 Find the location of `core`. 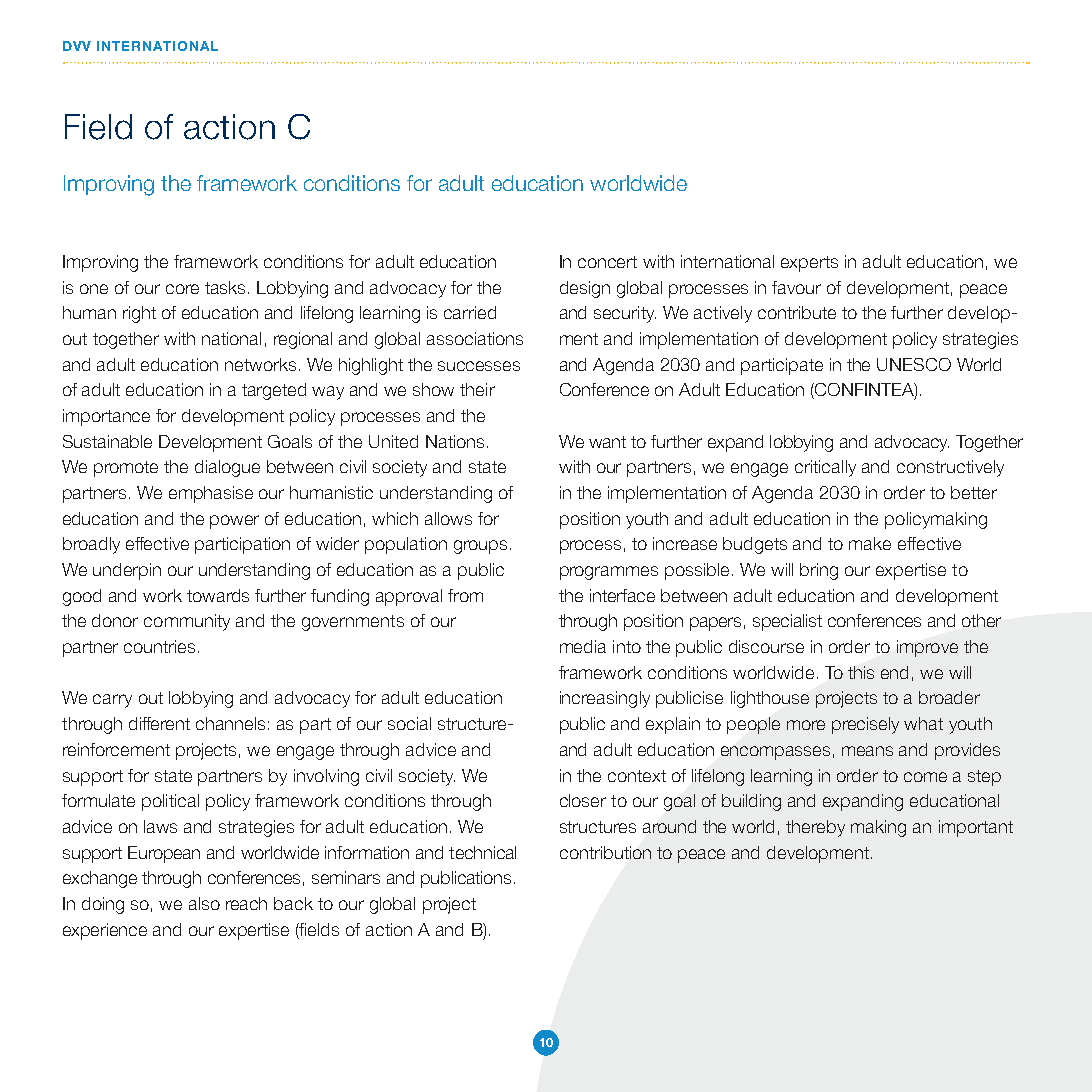

core is located at coordinates (182, 289).
